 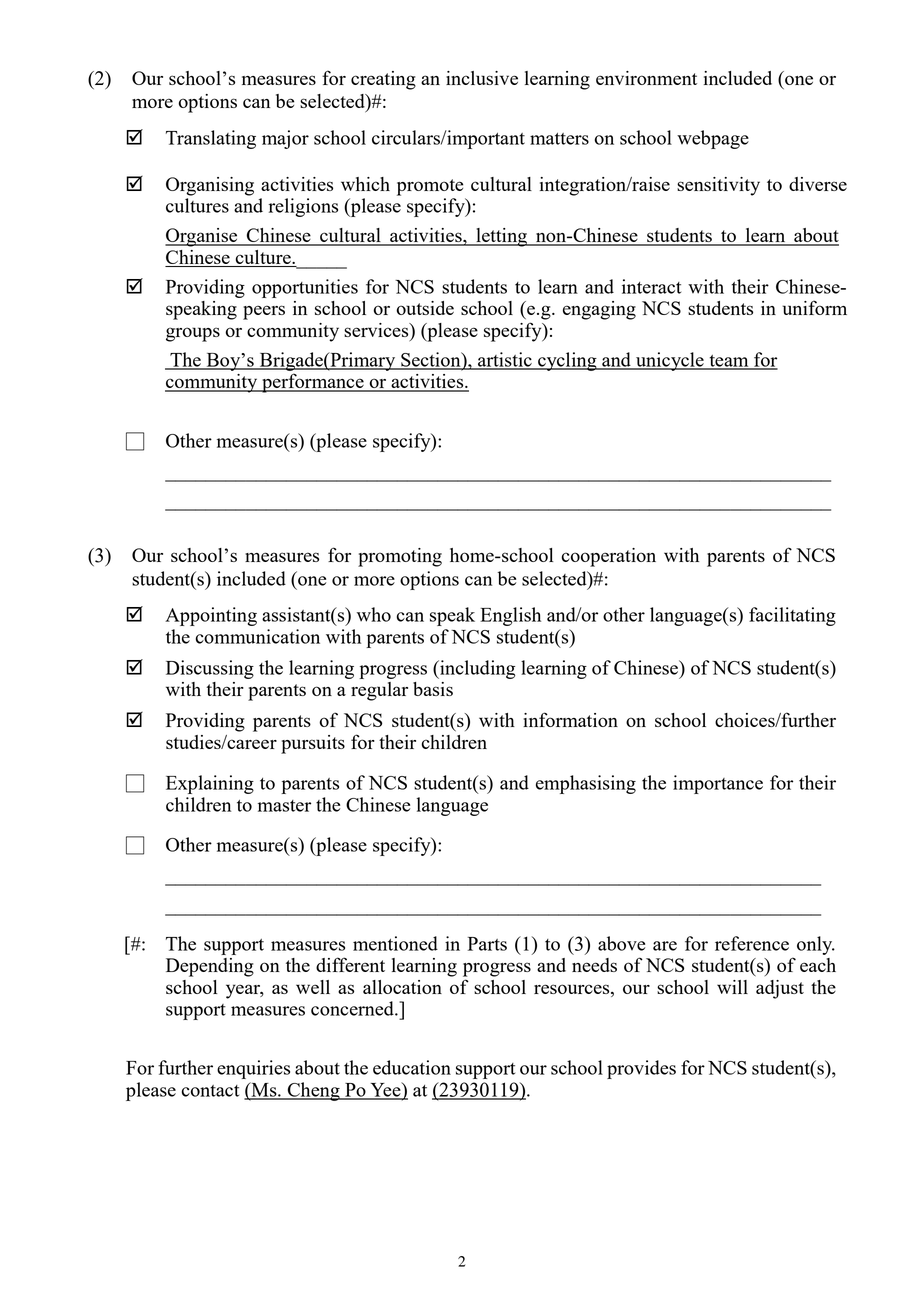 I want to click on artistic, so click(x=505, y=360).
